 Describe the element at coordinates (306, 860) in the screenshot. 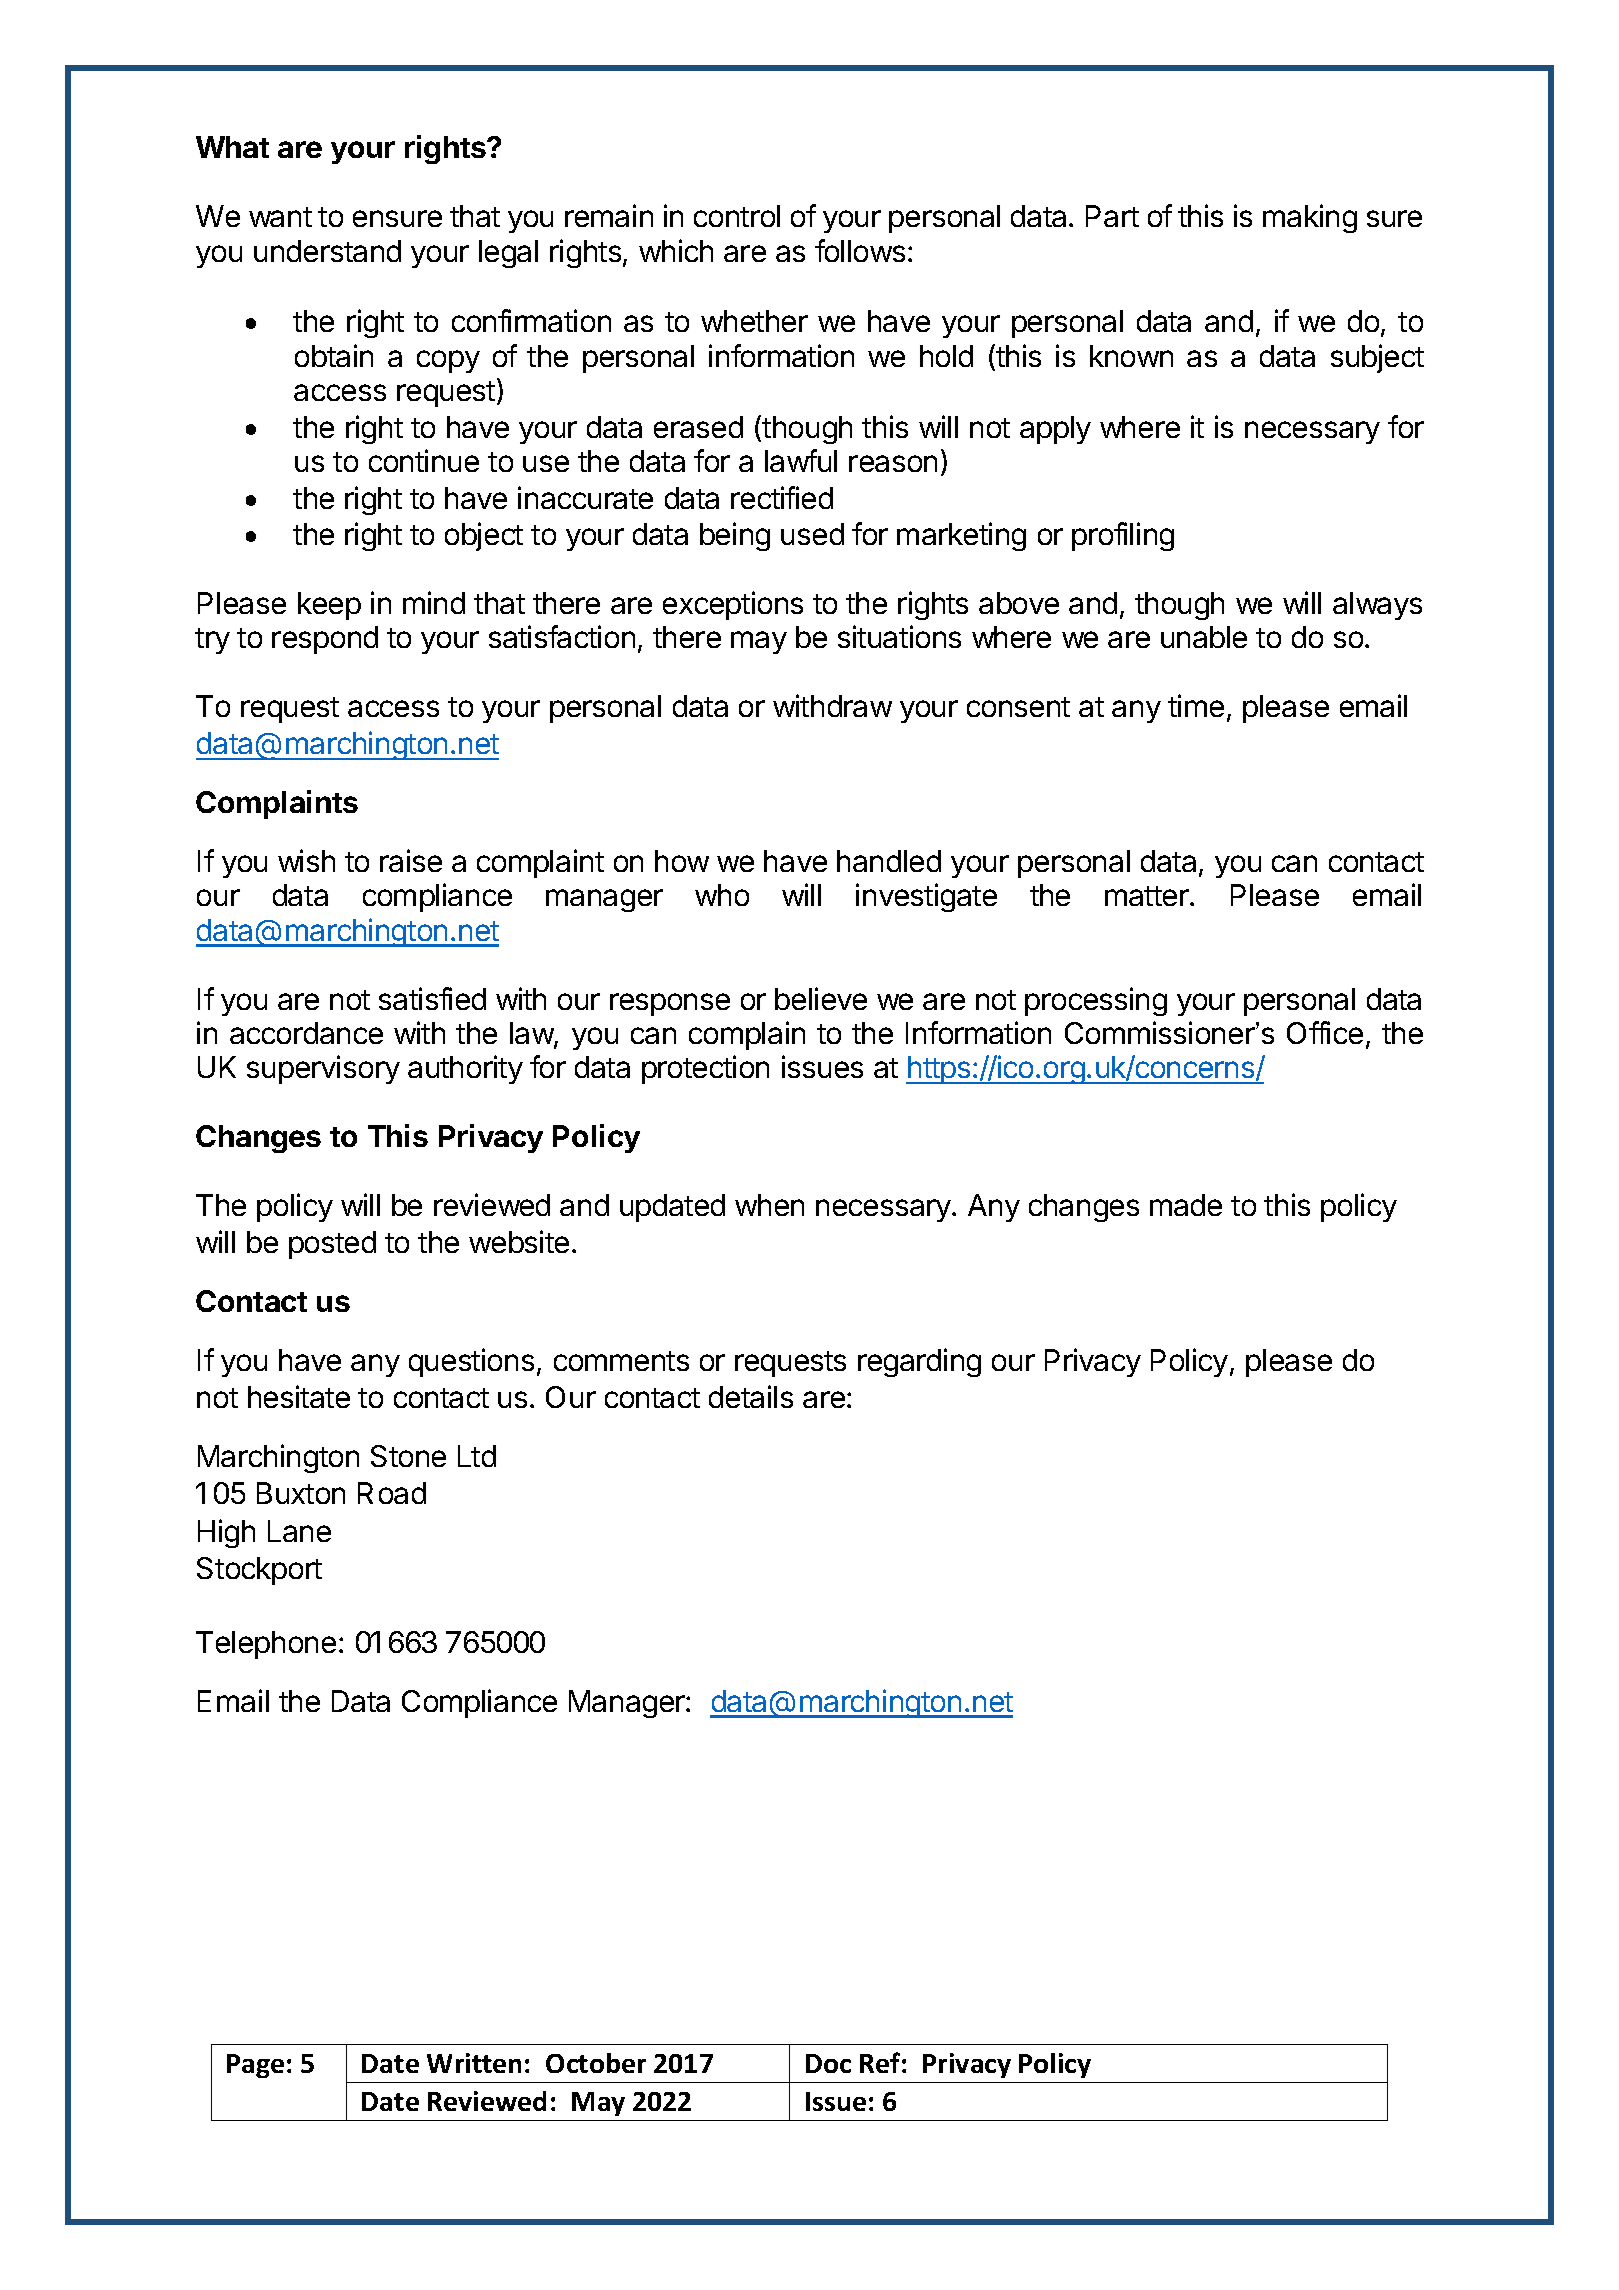

I see `wish` at that location.
